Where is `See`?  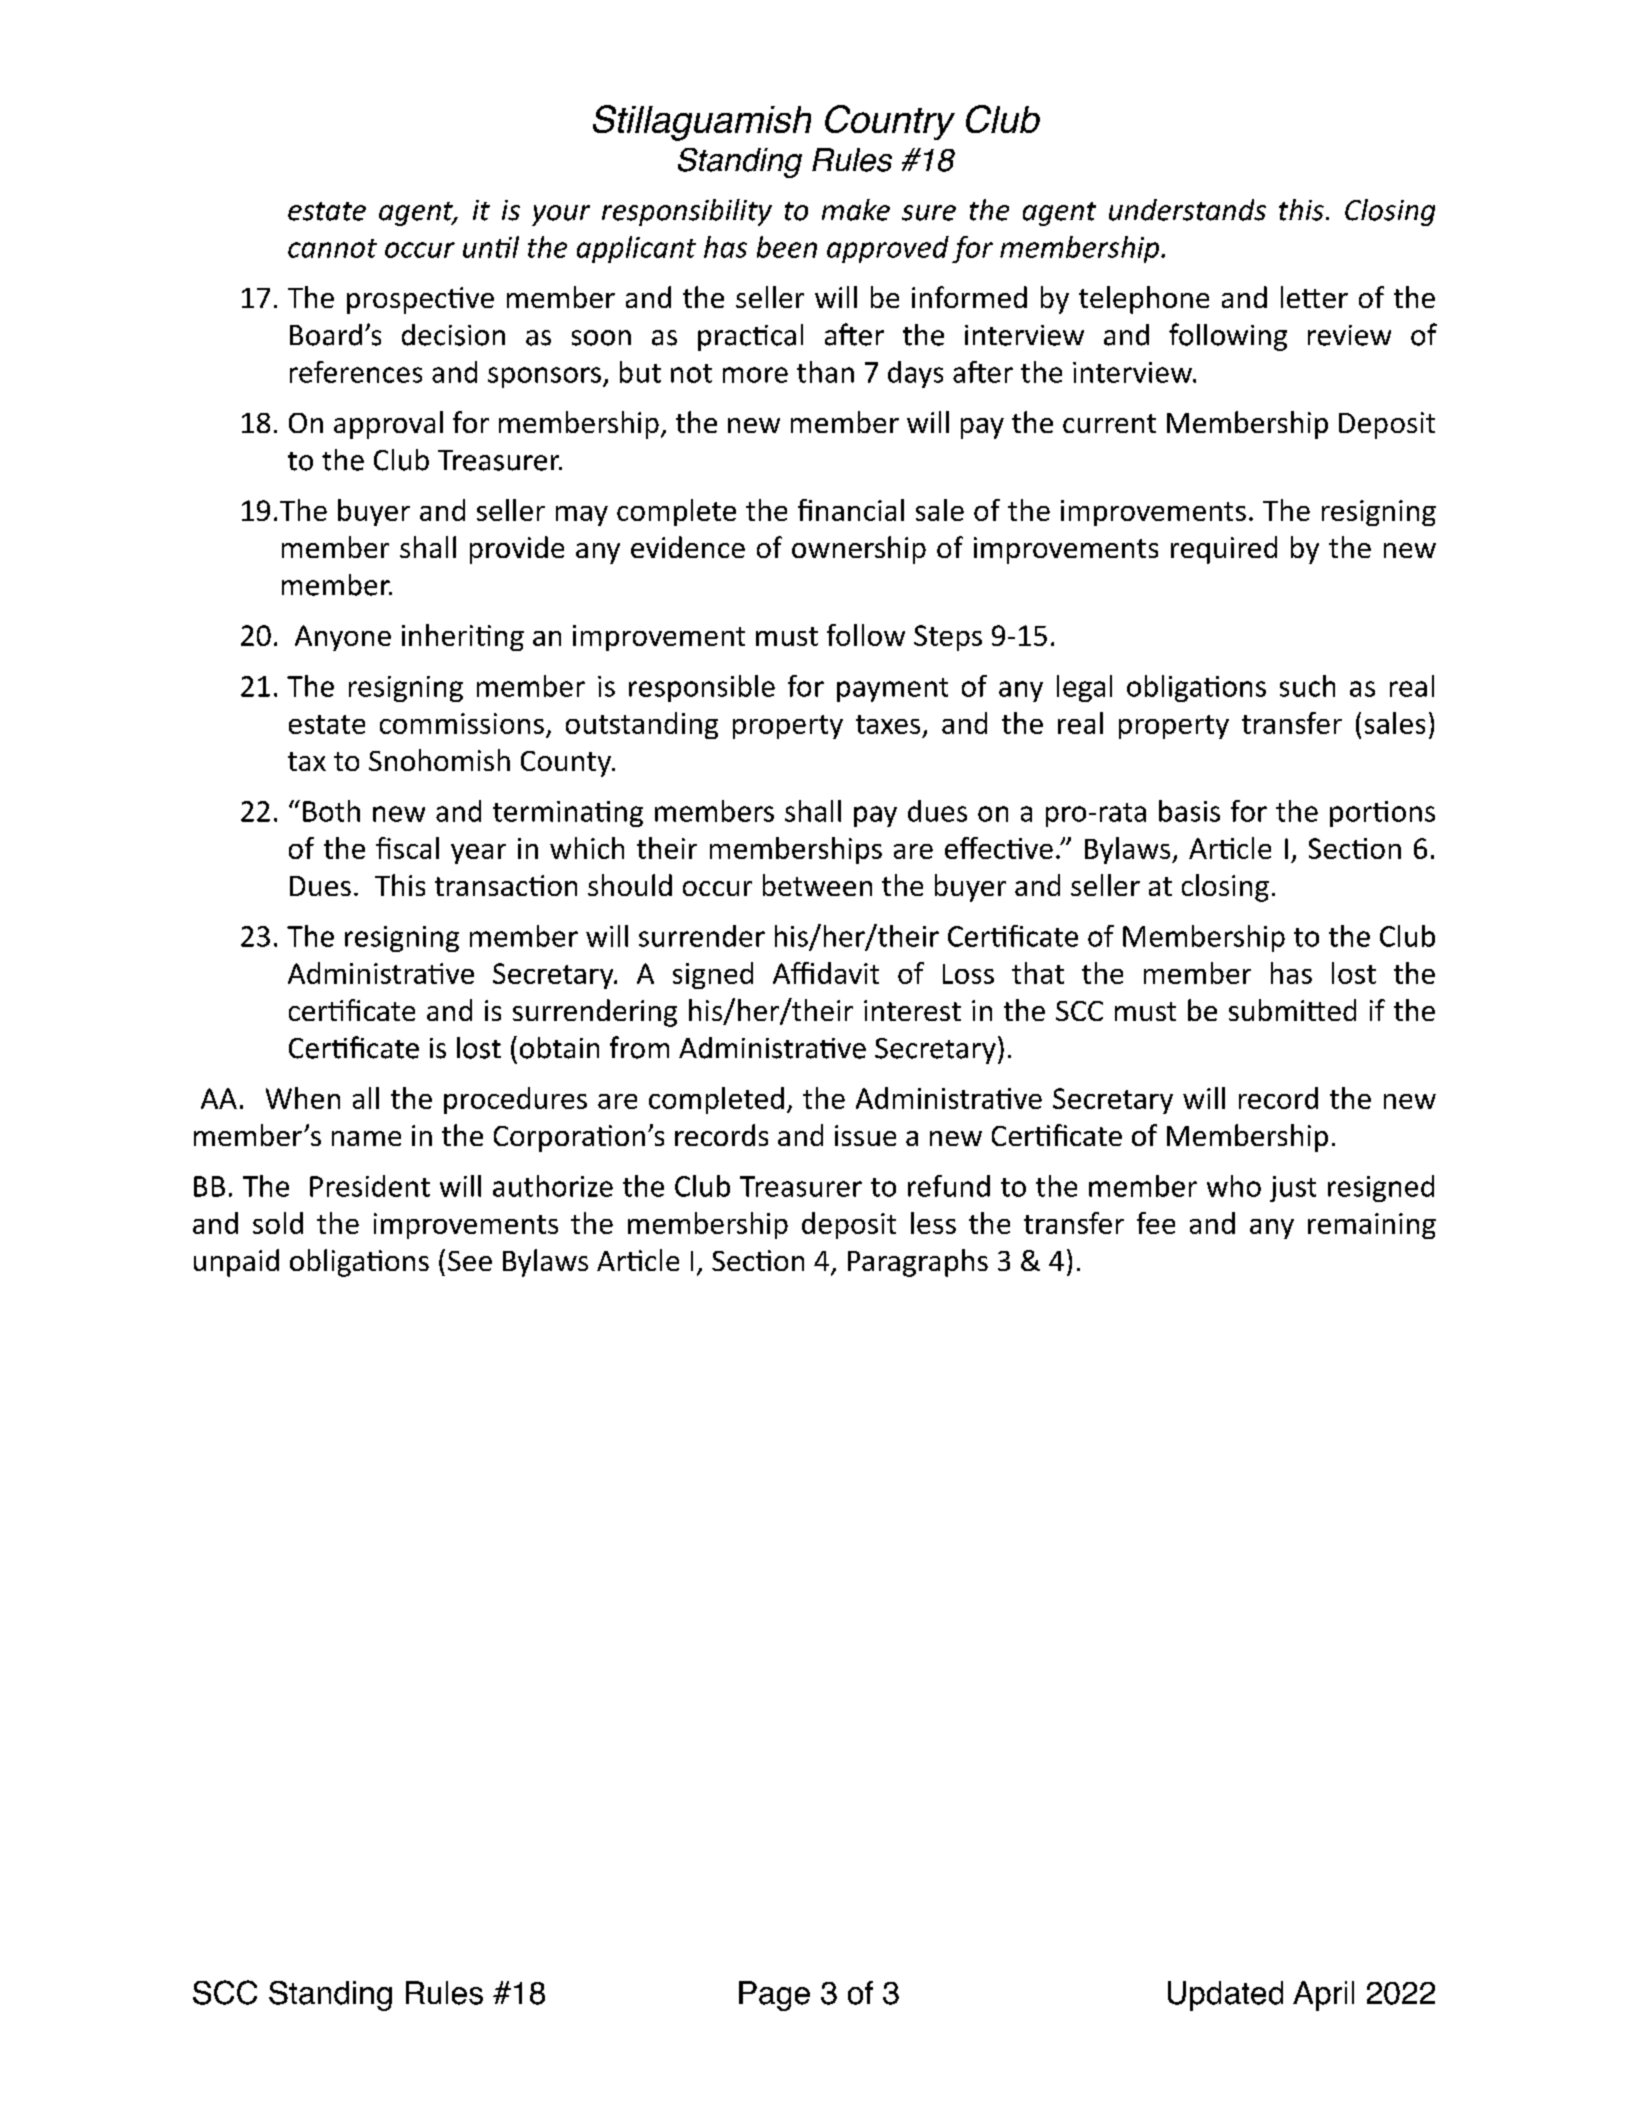 See is located at coordinates (470, 1261).
